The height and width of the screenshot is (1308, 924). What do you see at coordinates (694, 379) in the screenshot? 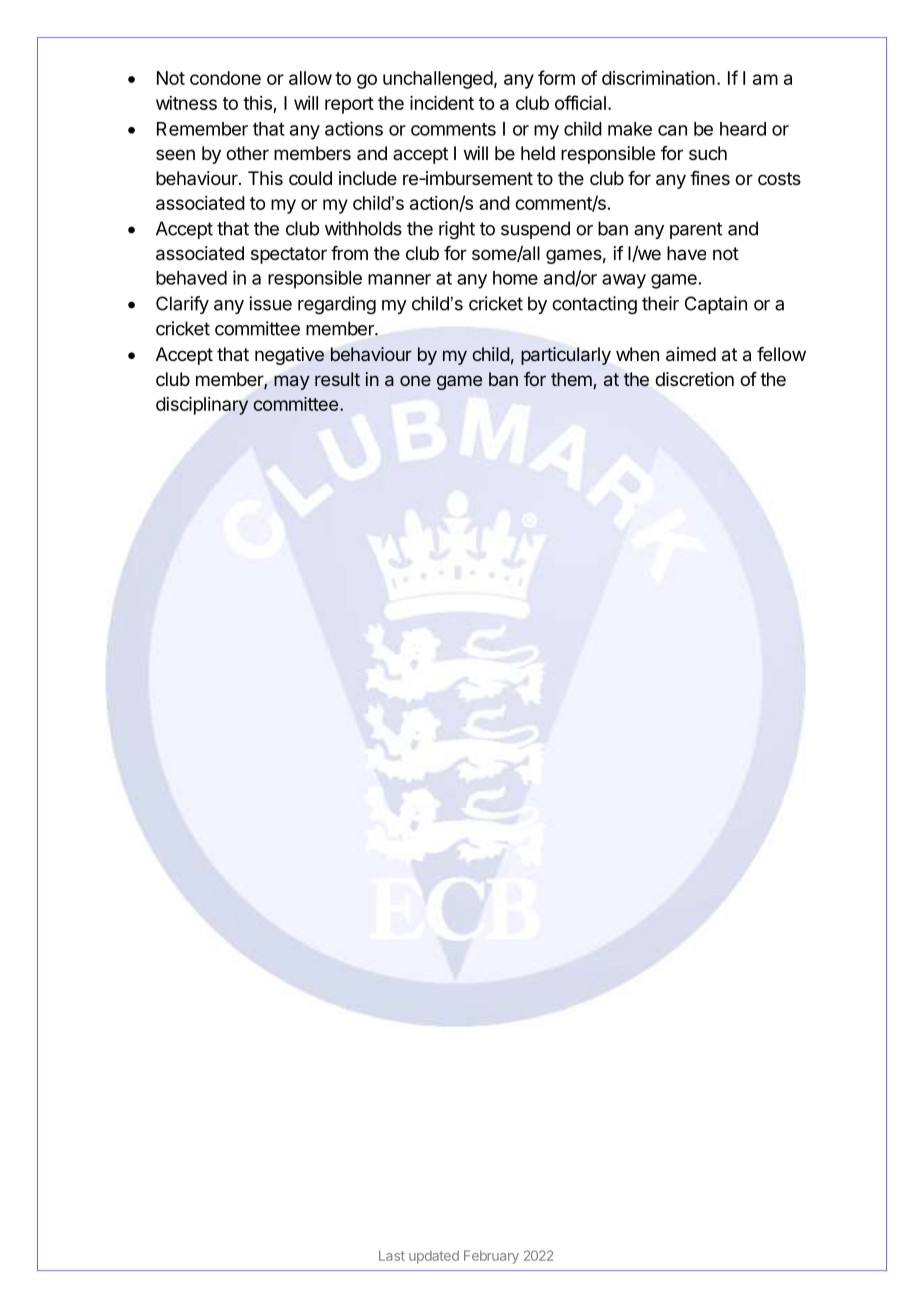
I see `discretion` at bounding box center [694, 379].
